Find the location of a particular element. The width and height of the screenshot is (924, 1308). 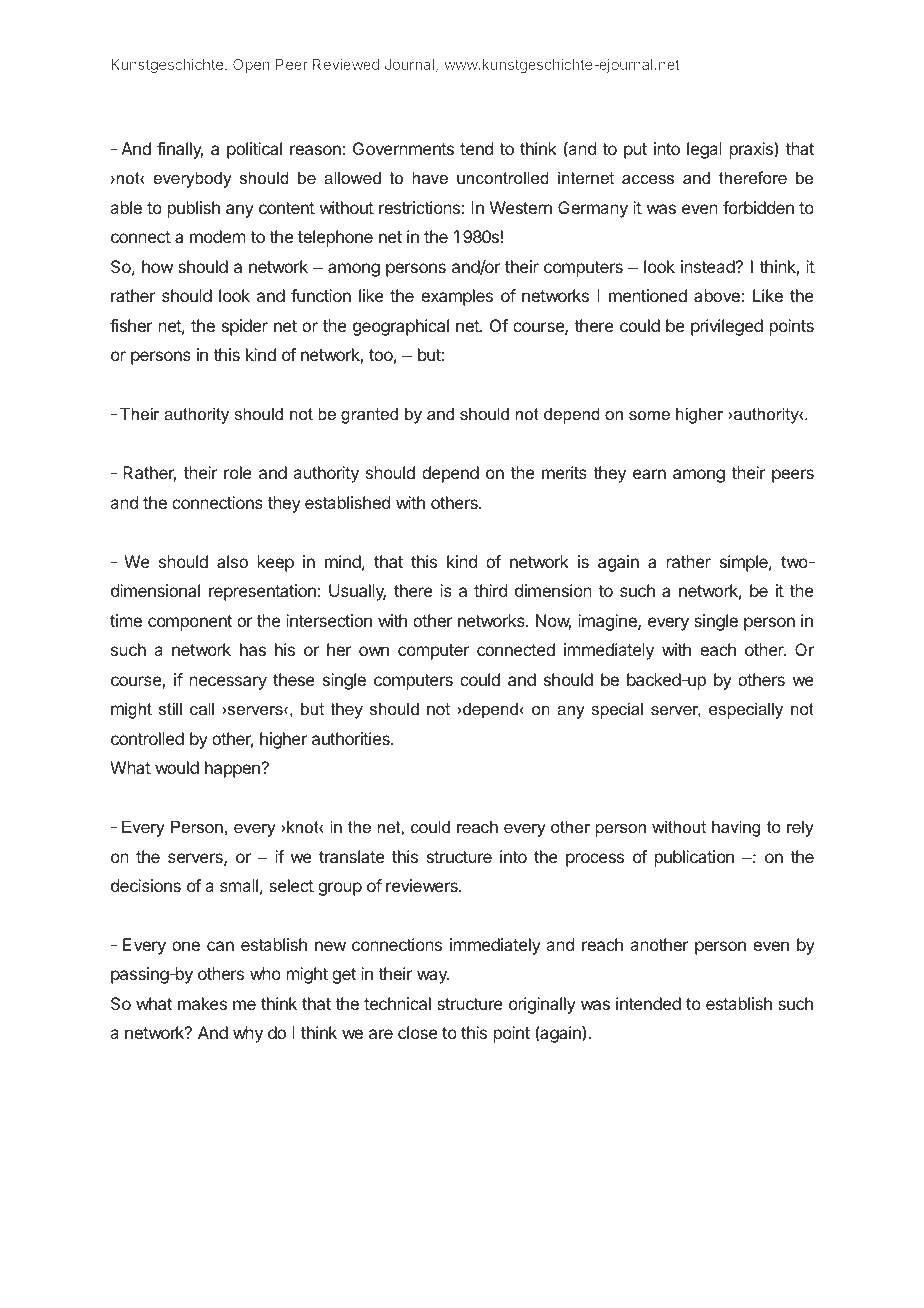

third is located at coordinates (490, 590).
